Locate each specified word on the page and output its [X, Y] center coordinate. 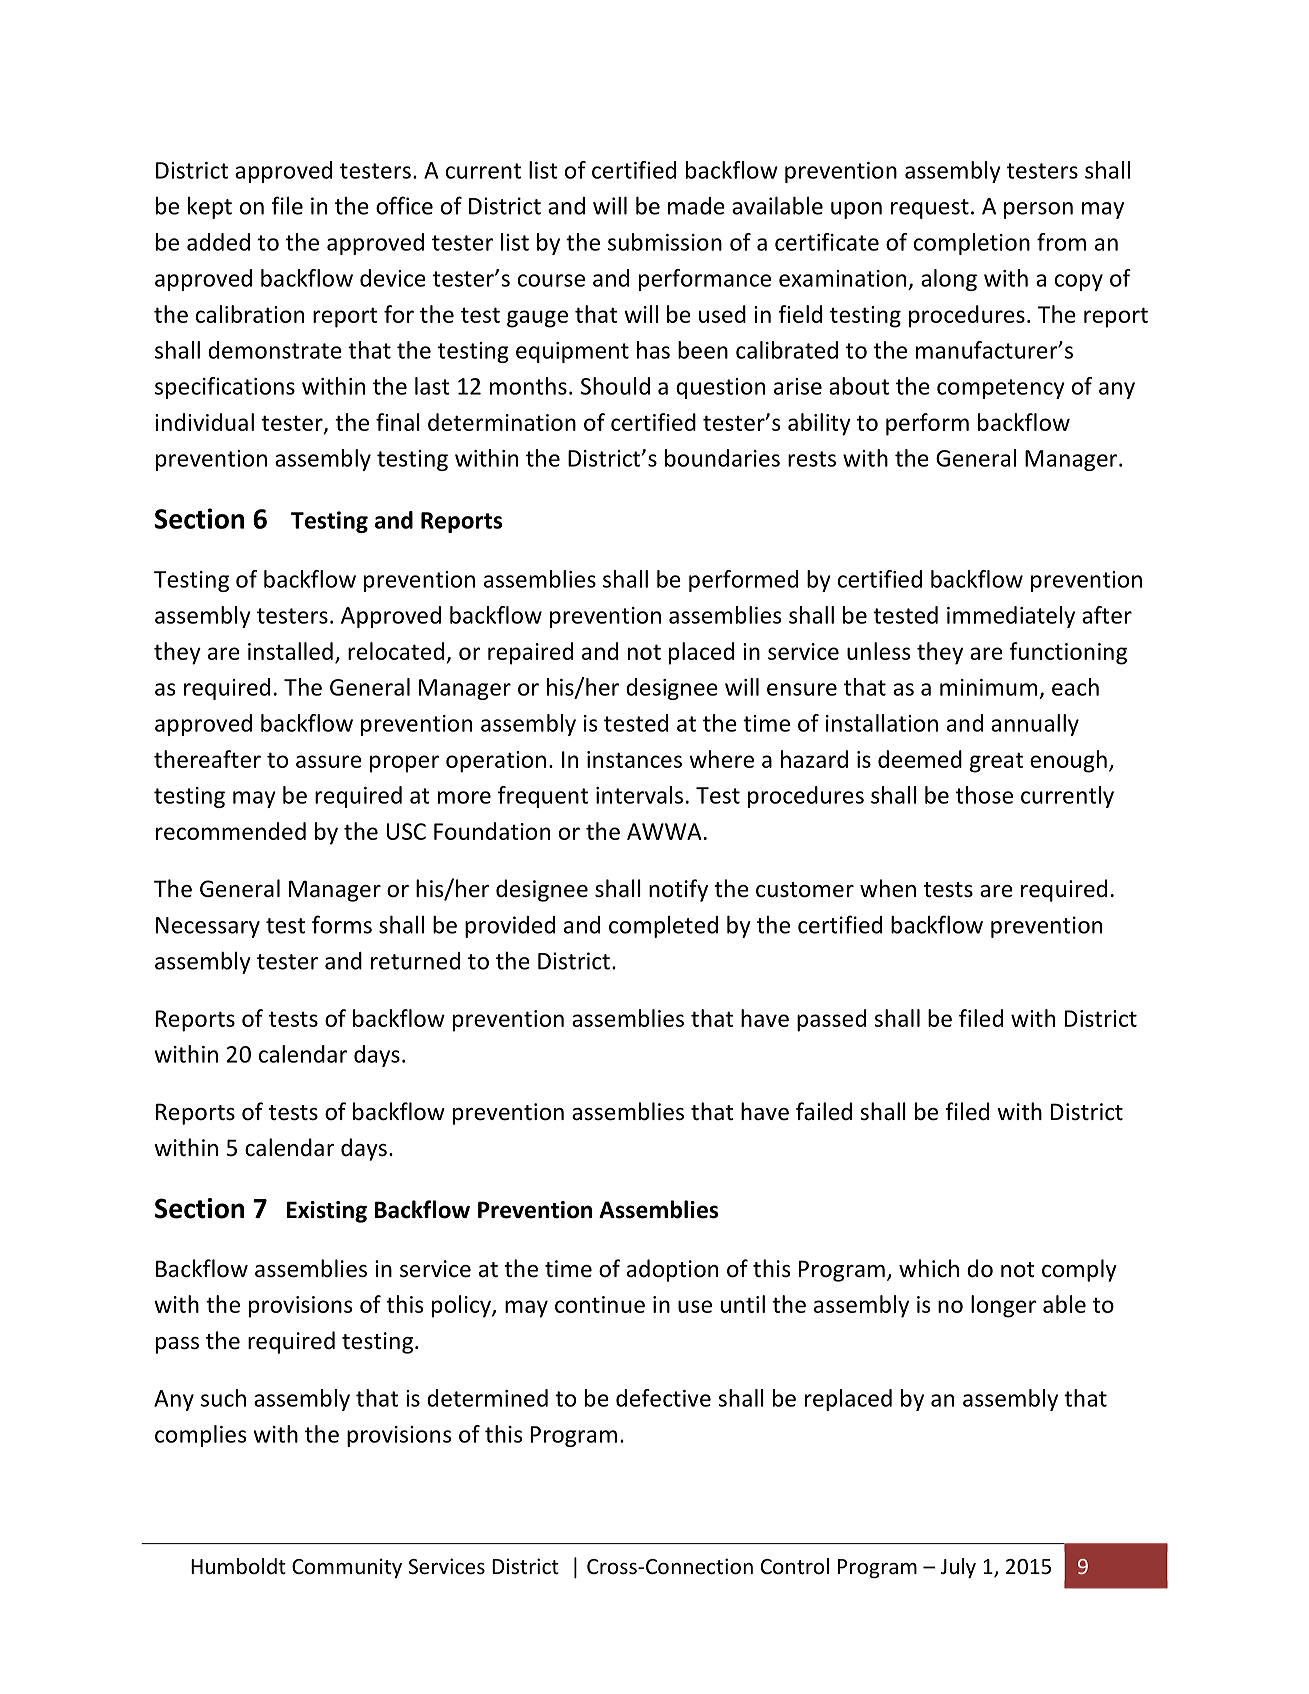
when [888, 888]
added [218, 242]
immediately [1011, 617]
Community [347, 1568]
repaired [530, 653]
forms [342, 924]
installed [290, 651]
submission [665, 242]
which [929, 1268]
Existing [327, 1212]
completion [972, 244]
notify [678, 890]
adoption [672, 1270]
